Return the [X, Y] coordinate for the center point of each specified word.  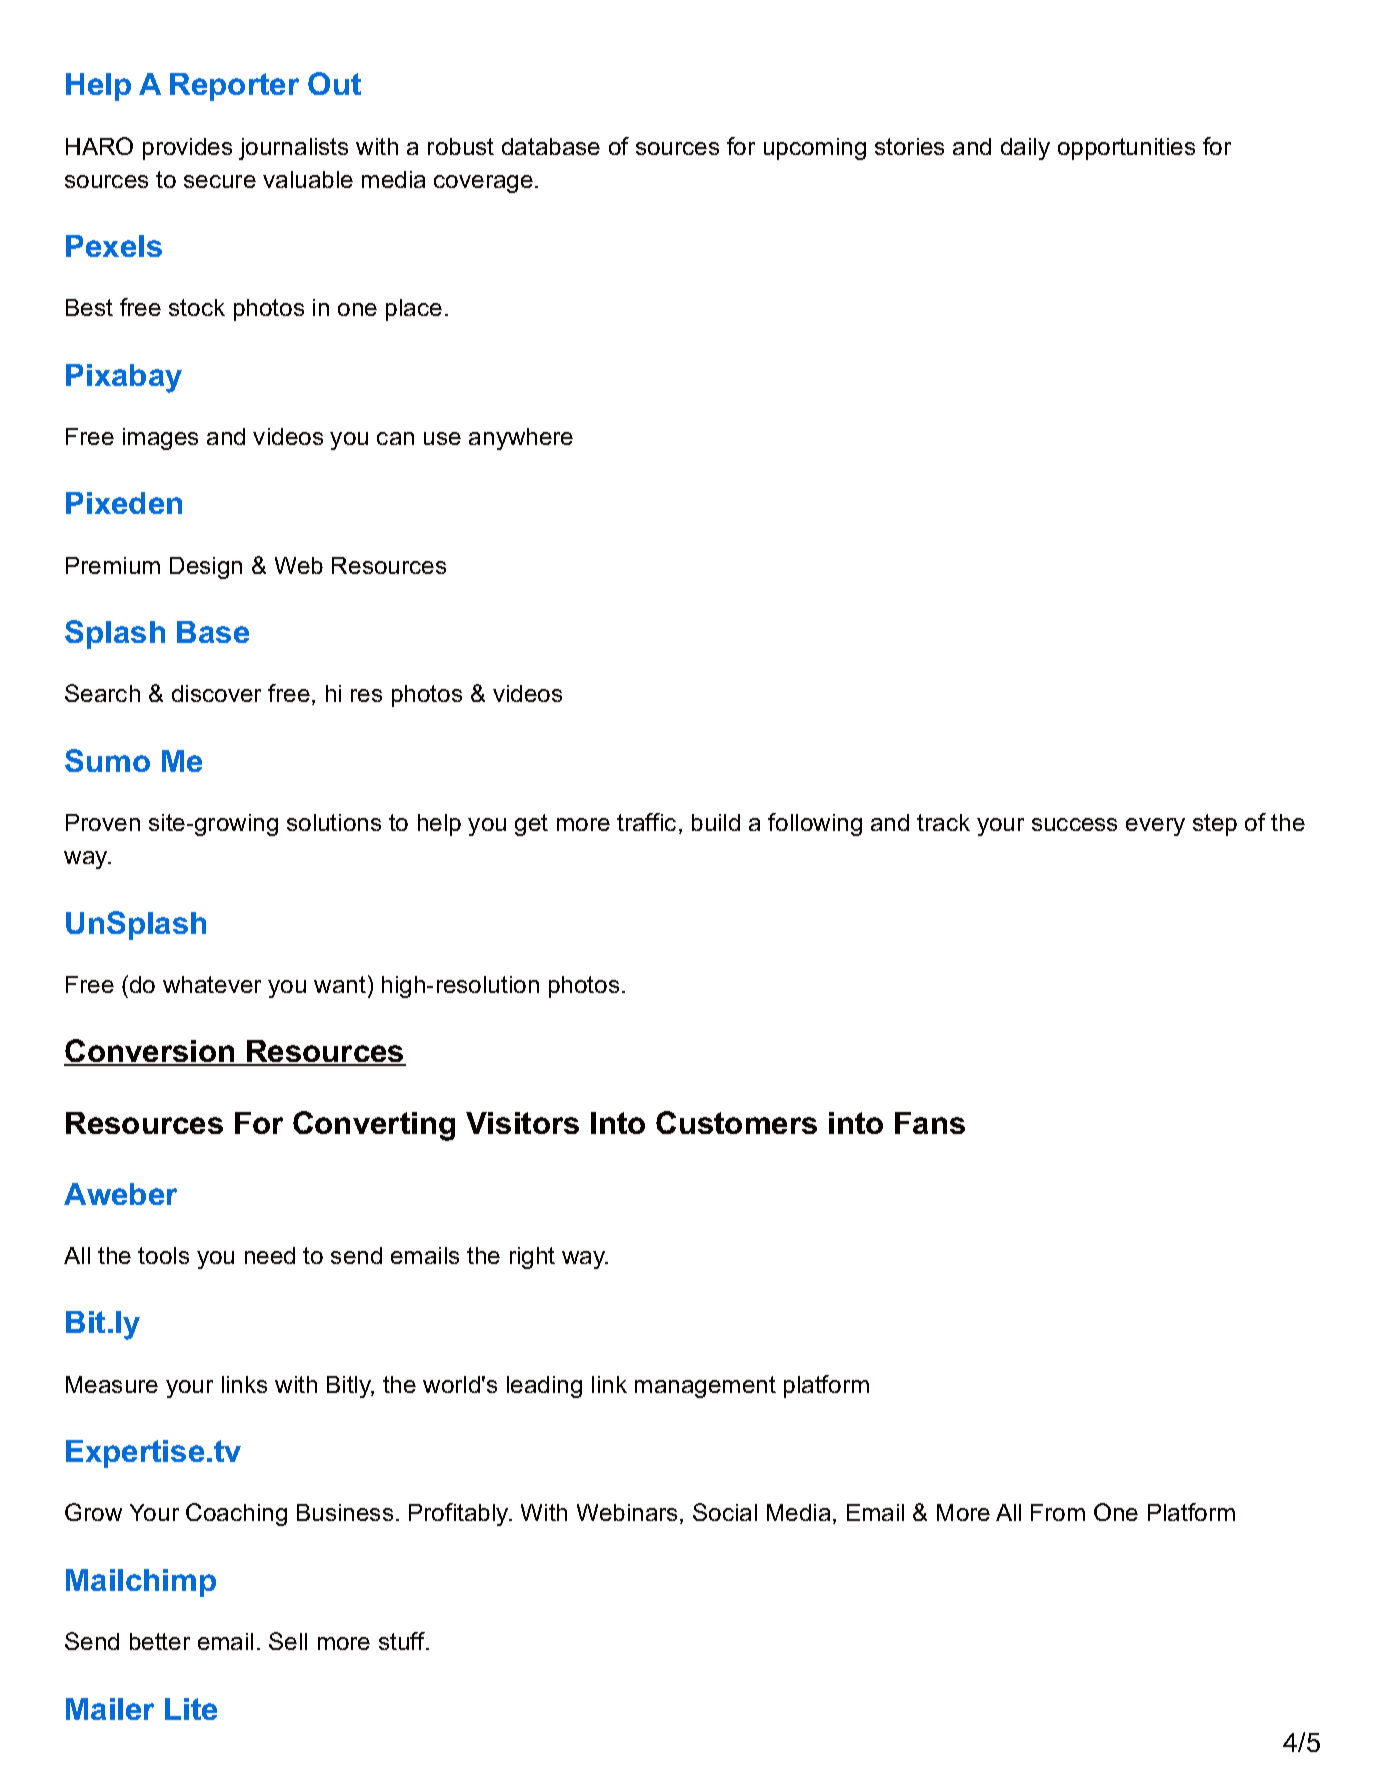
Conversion [150, 1052]
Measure [112, 1384]
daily [1025, 149]
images [160, 439]
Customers [736, 1122]
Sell [288, 1641]
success [1074, 824]
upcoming [815, 149]
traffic [646, 822]
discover [216, 693]
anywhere [521, 439]
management [705, 1387]
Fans [930, 1123]
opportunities [1126, 149]
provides [187, 149]
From [1058, 1512]
